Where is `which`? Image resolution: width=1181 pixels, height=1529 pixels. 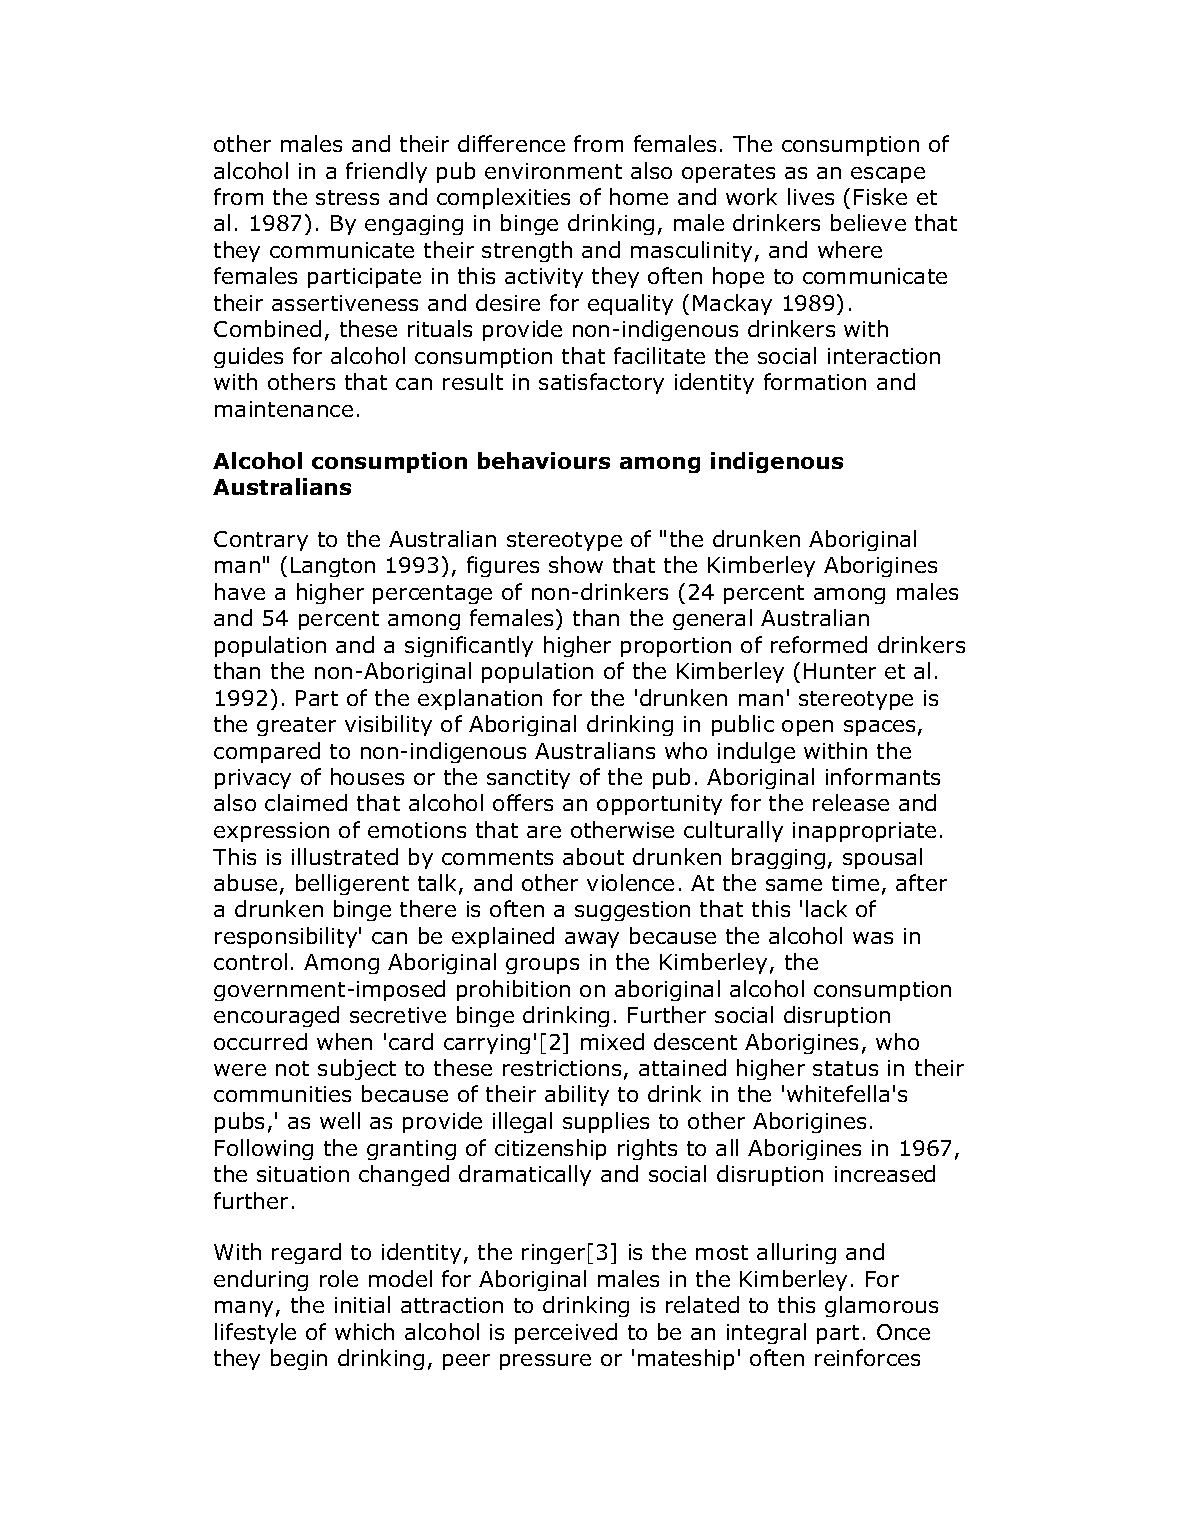 which is located at coordinates (364, 1331).
